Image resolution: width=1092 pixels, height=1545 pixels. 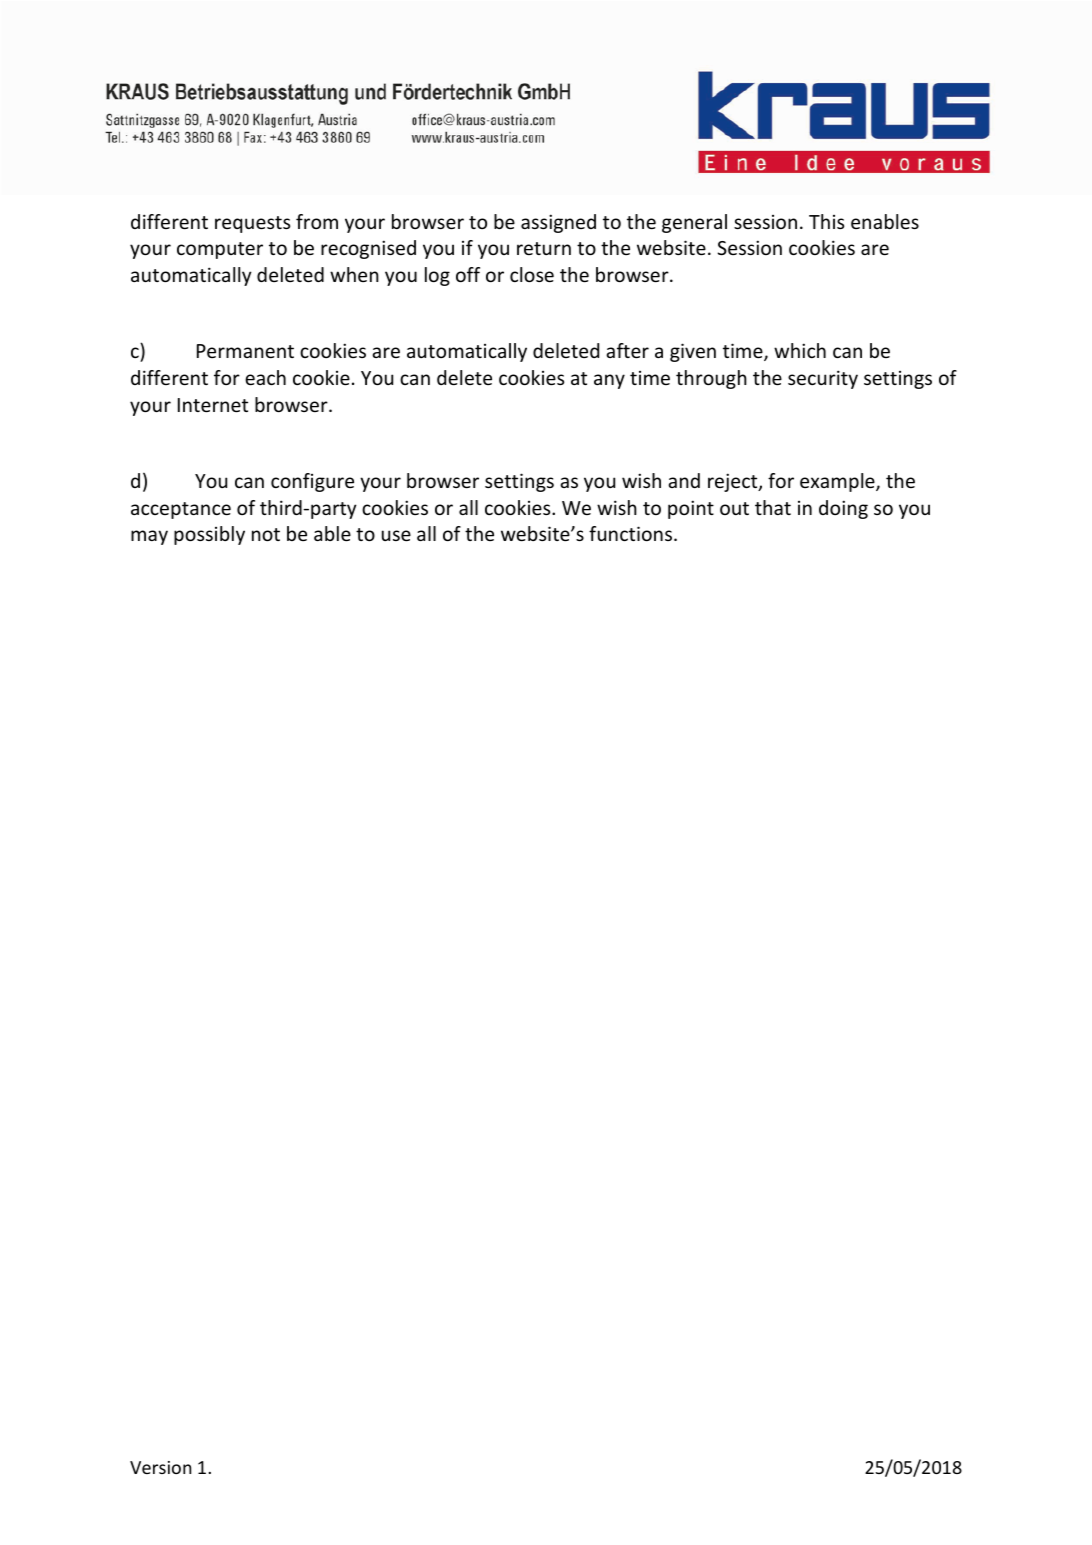 I want to click on off, so click(x=468, y=274).
